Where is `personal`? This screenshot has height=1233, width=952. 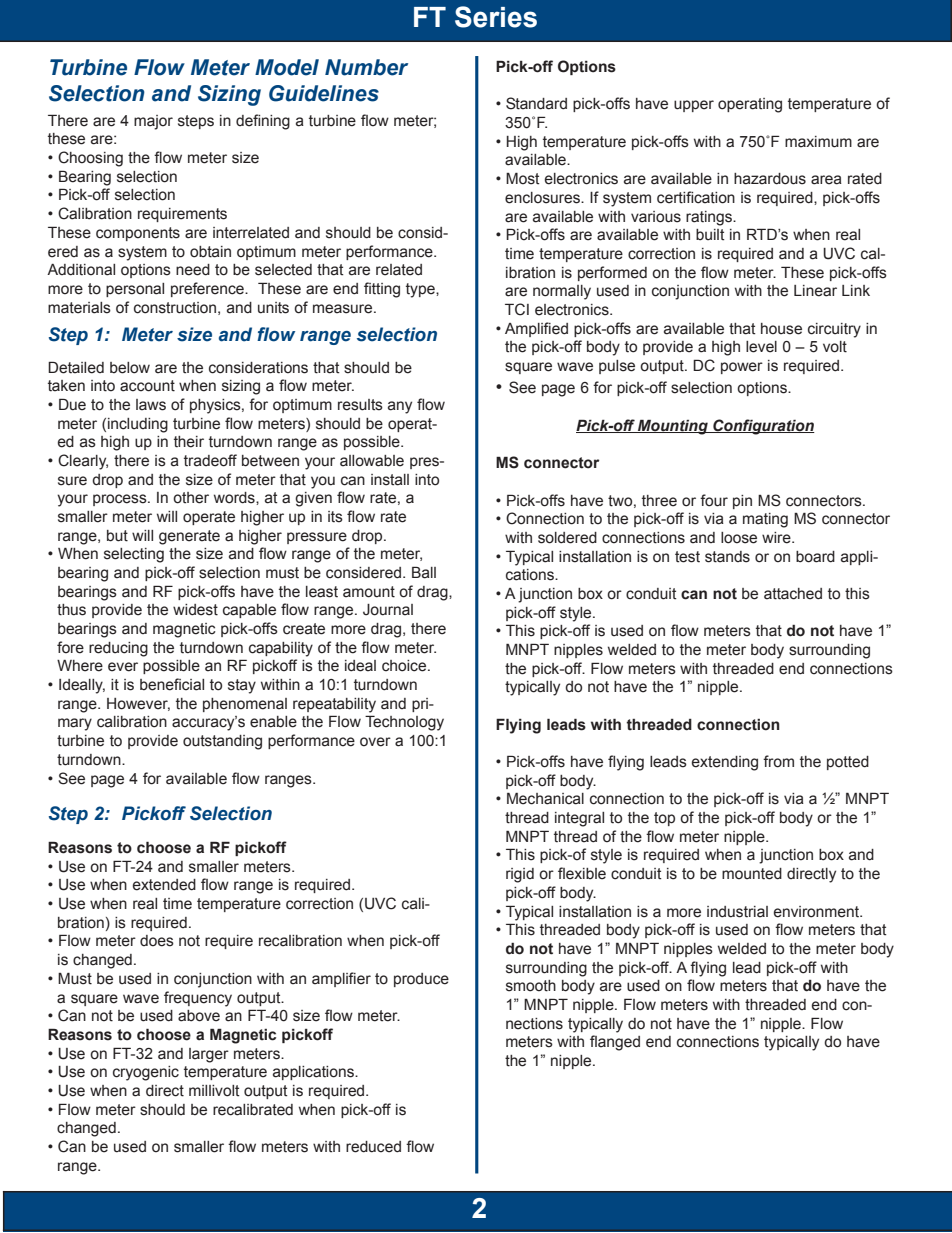 personal is located at coordinates (135, 290).
